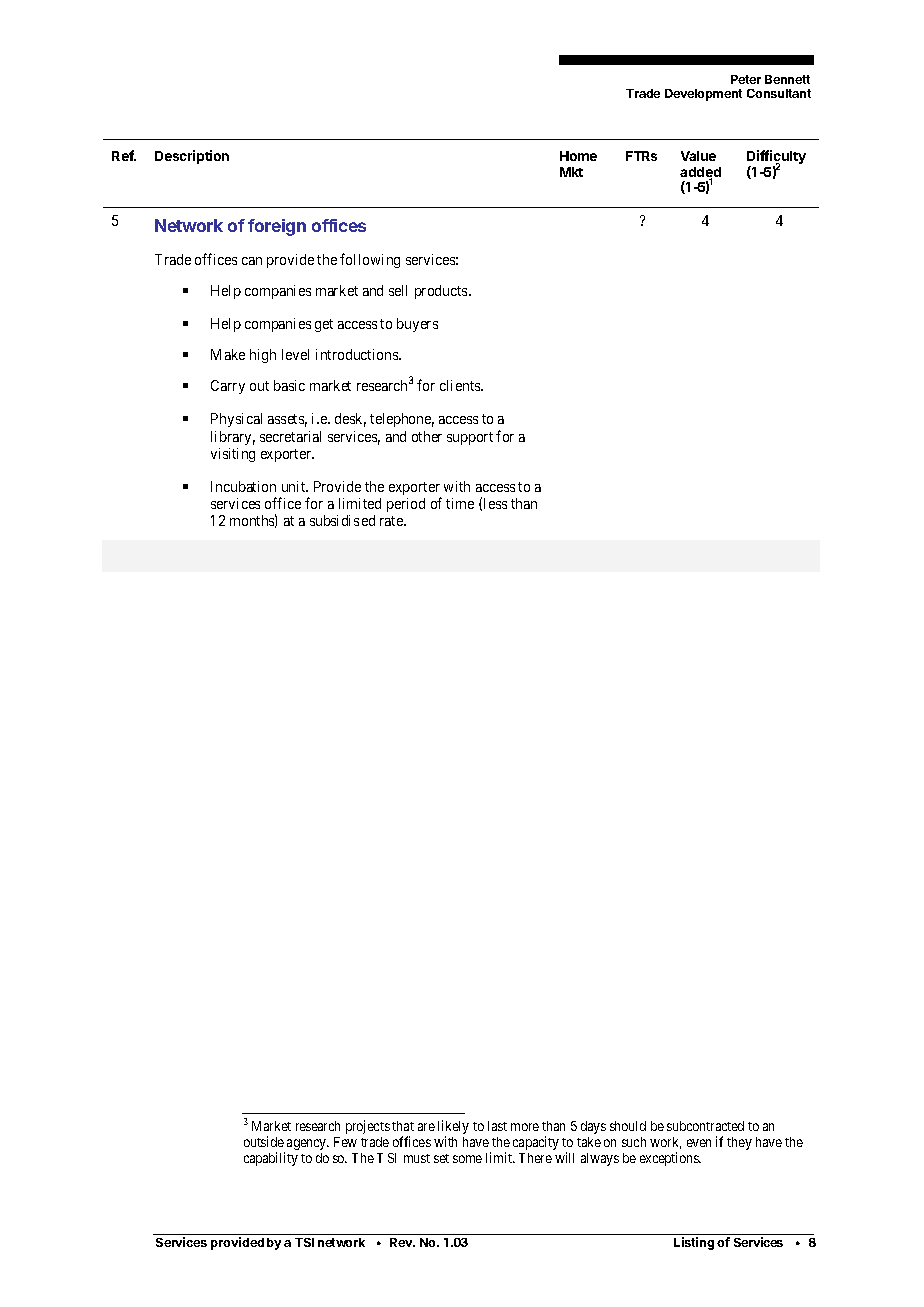 The width and height of the image is (924, 1307). What do you see at coordinates (392, 521) in the image?
I see `rate` at bounding box center [392, 521].
